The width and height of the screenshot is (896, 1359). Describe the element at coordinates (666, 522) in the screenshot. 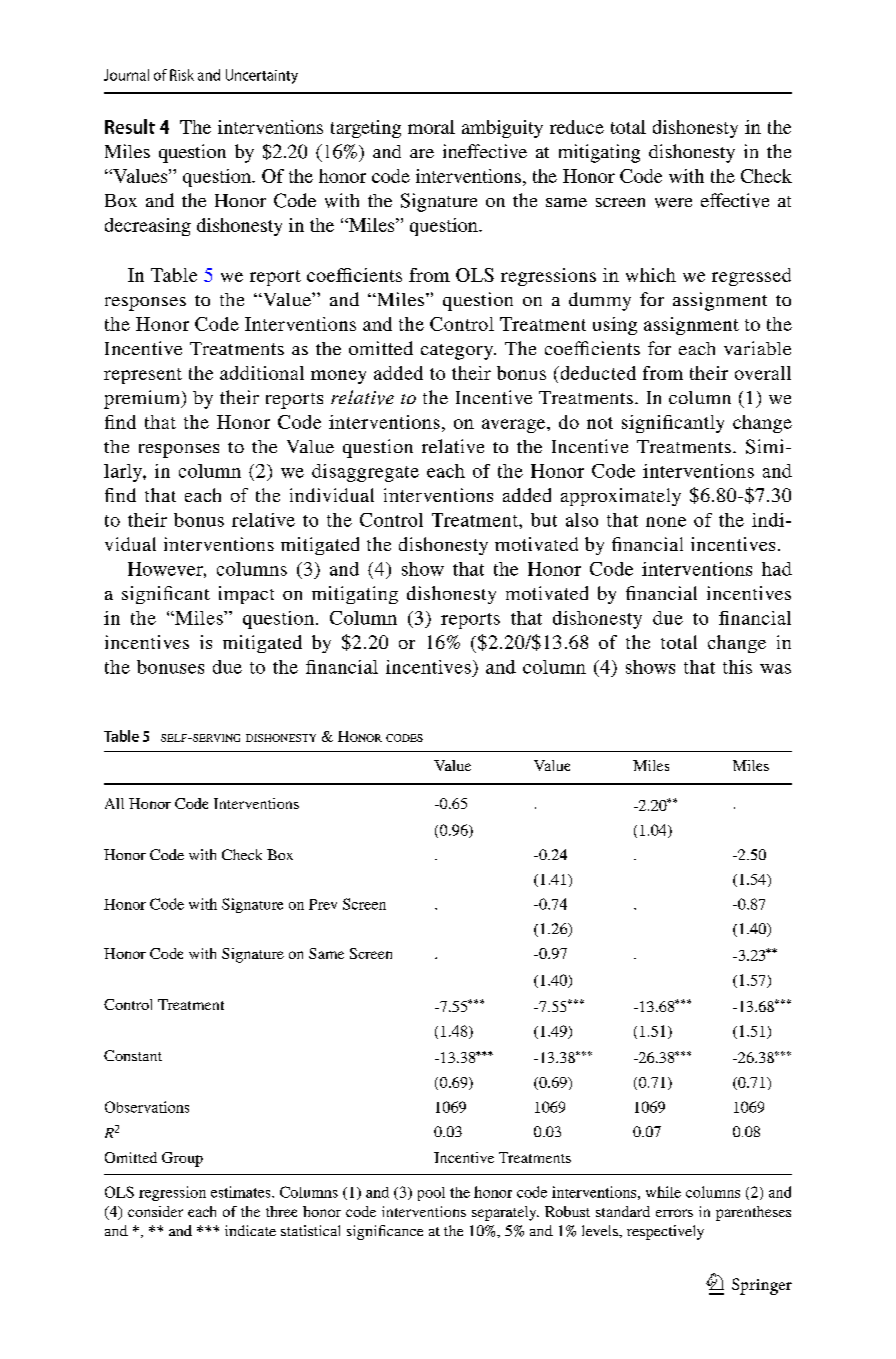

I see `none` at that location.
